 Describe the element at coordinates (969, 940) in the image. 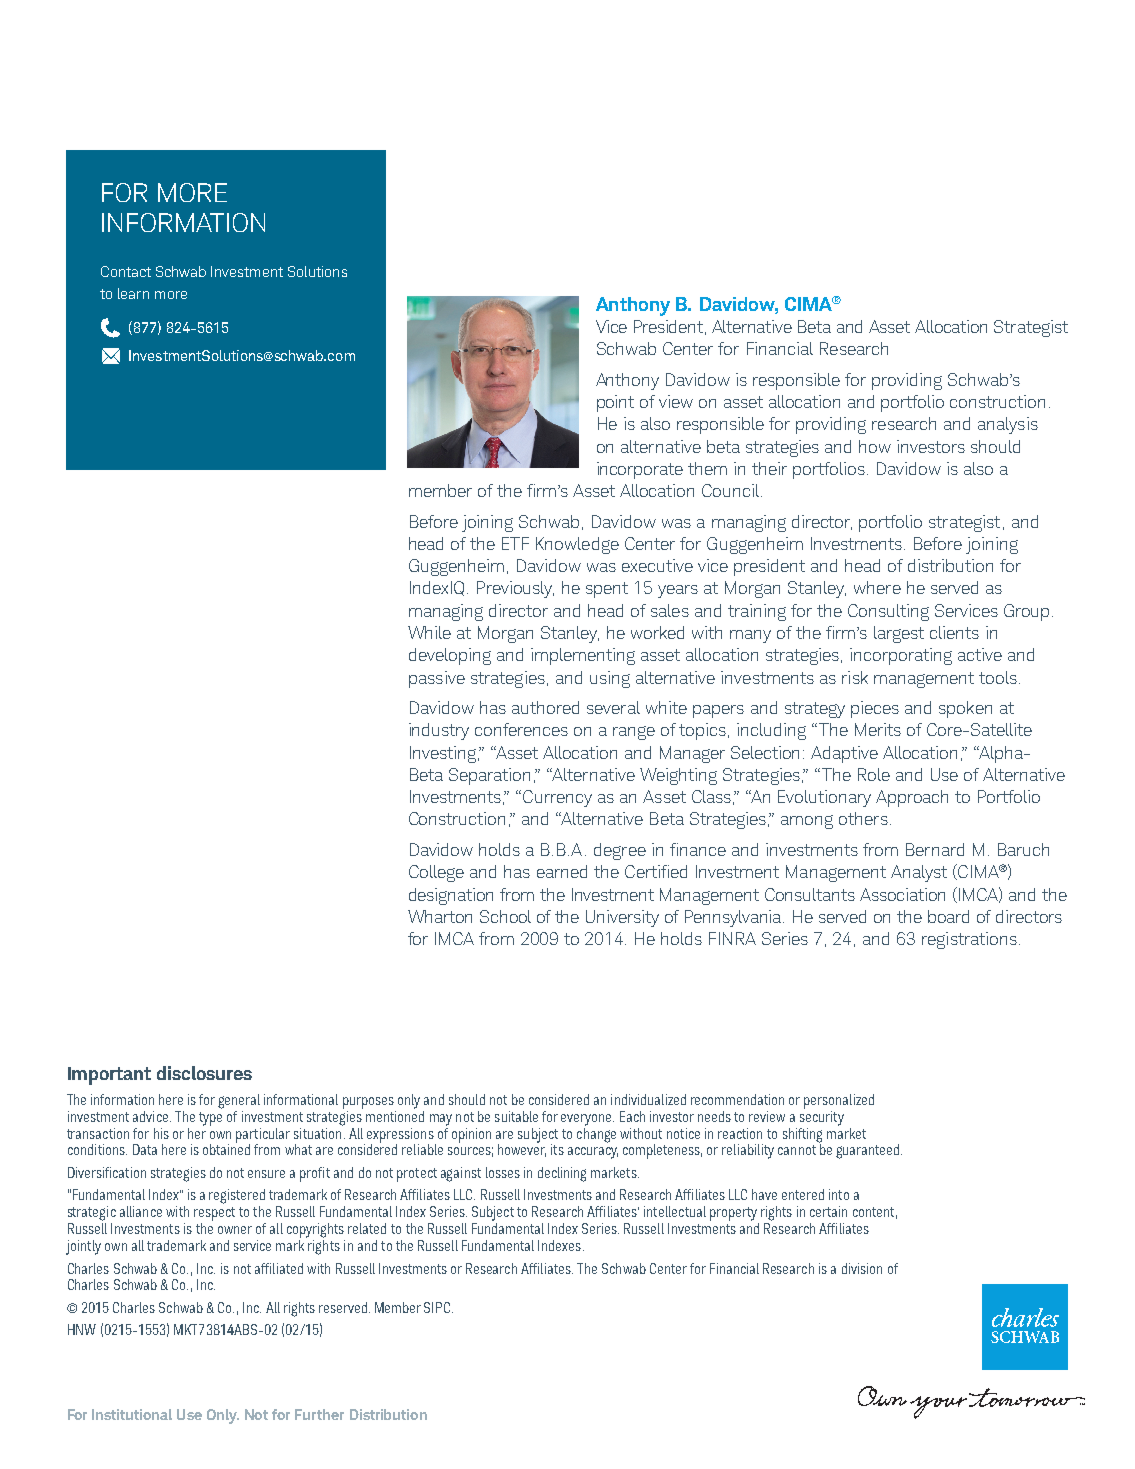

I see `registrations` at that location.
